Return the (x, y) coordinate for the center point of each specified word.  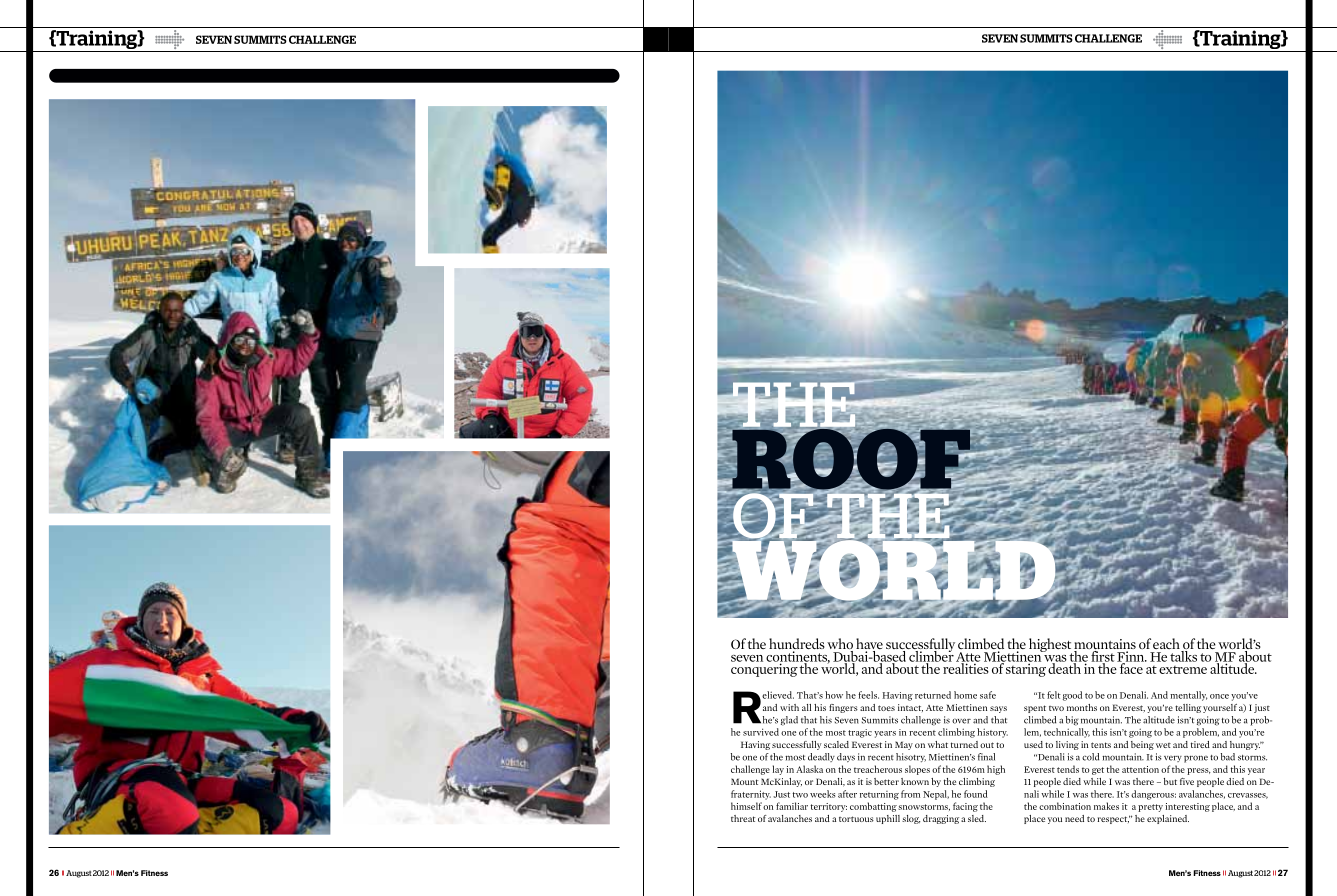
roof (851, 459)
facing (965, 807)
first (1102, 656)
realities (966, 667)
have (869, 645)
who (840, 645)
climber (930, 656)
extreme (1183, 670)
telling (1188, 708)
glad (789, 721)
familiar (792, 806)
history (992, 733)
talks (1183, 655)
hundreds (797, 645)
